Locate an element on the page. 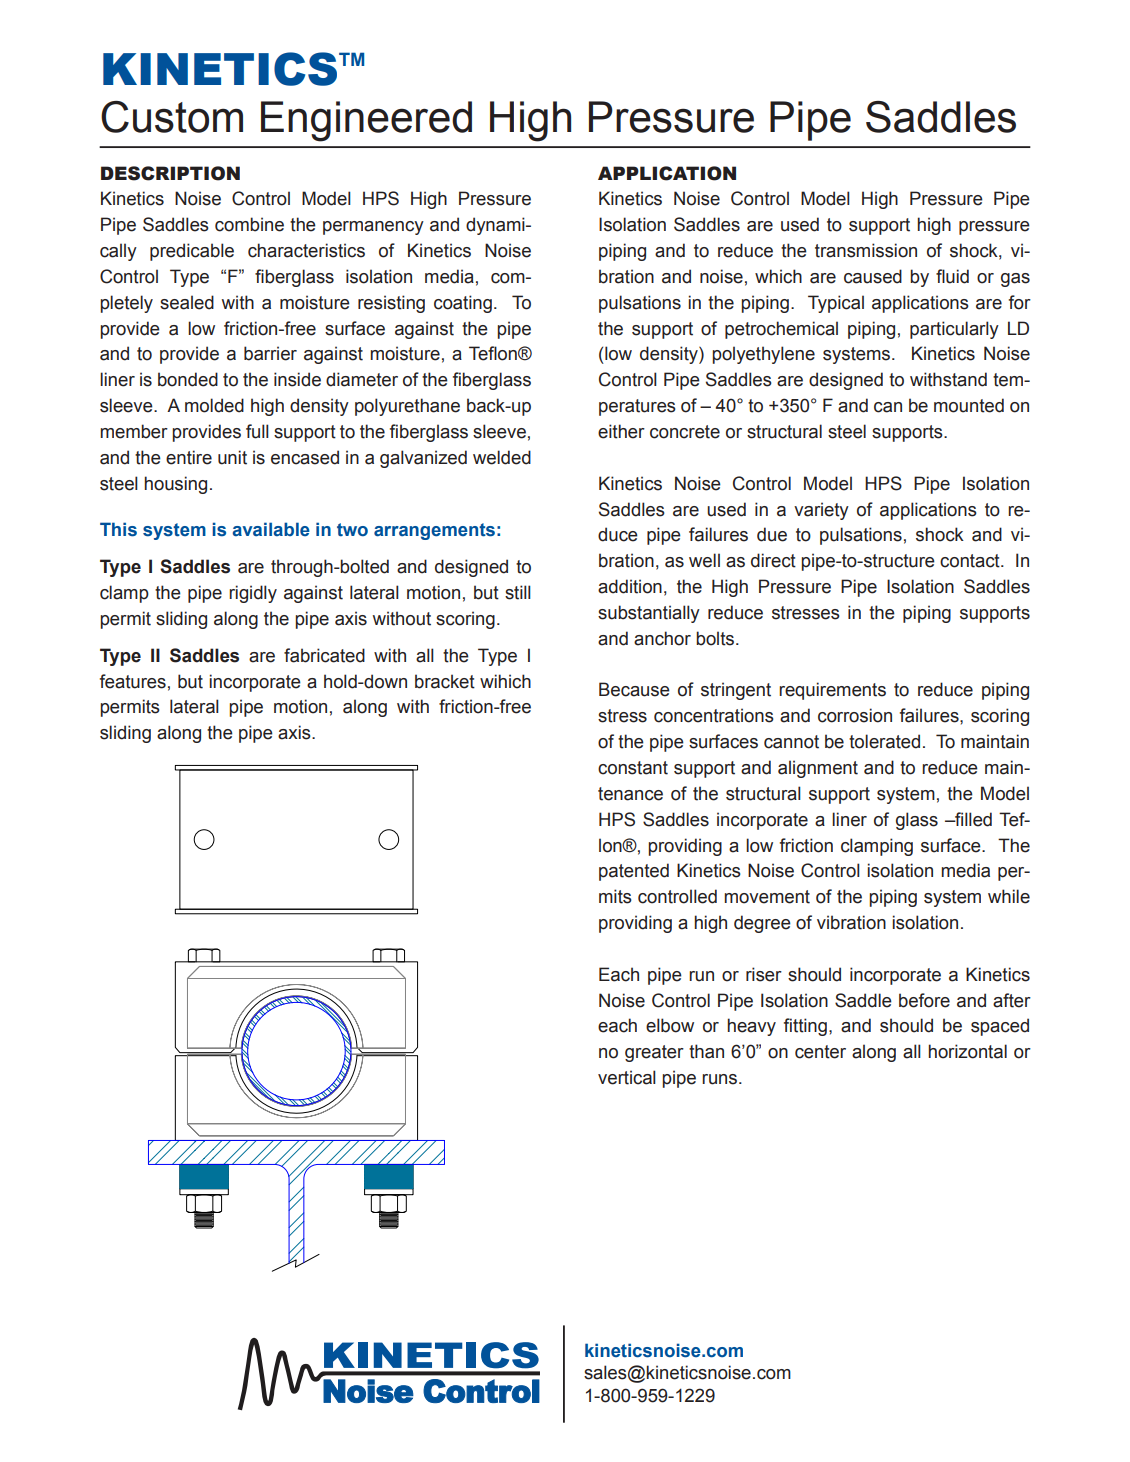 The height and width of the document is (1462, 1130). welded is located at coordinates (502, 457).
